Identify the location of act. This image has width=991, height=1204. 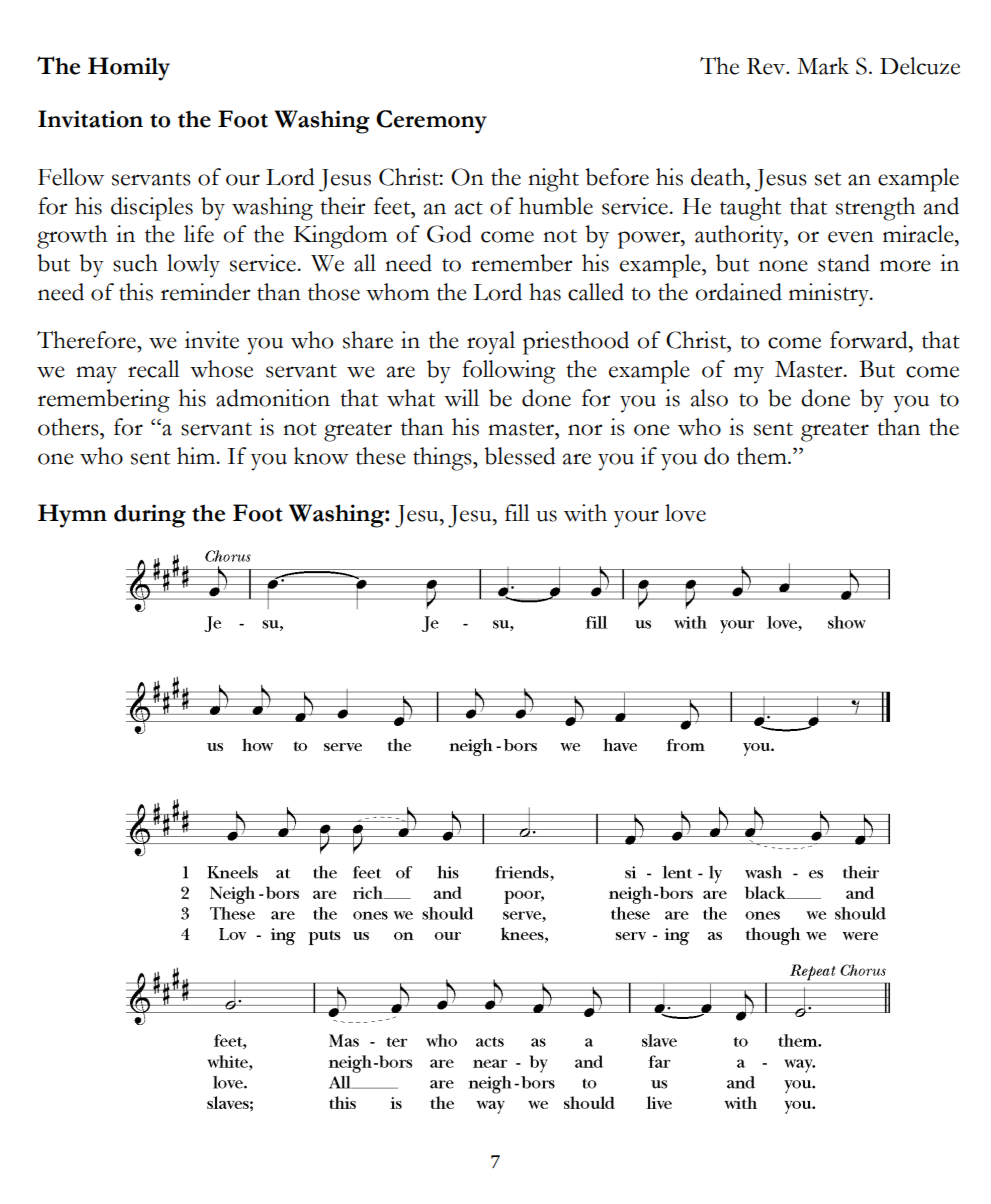
(469, 208).
